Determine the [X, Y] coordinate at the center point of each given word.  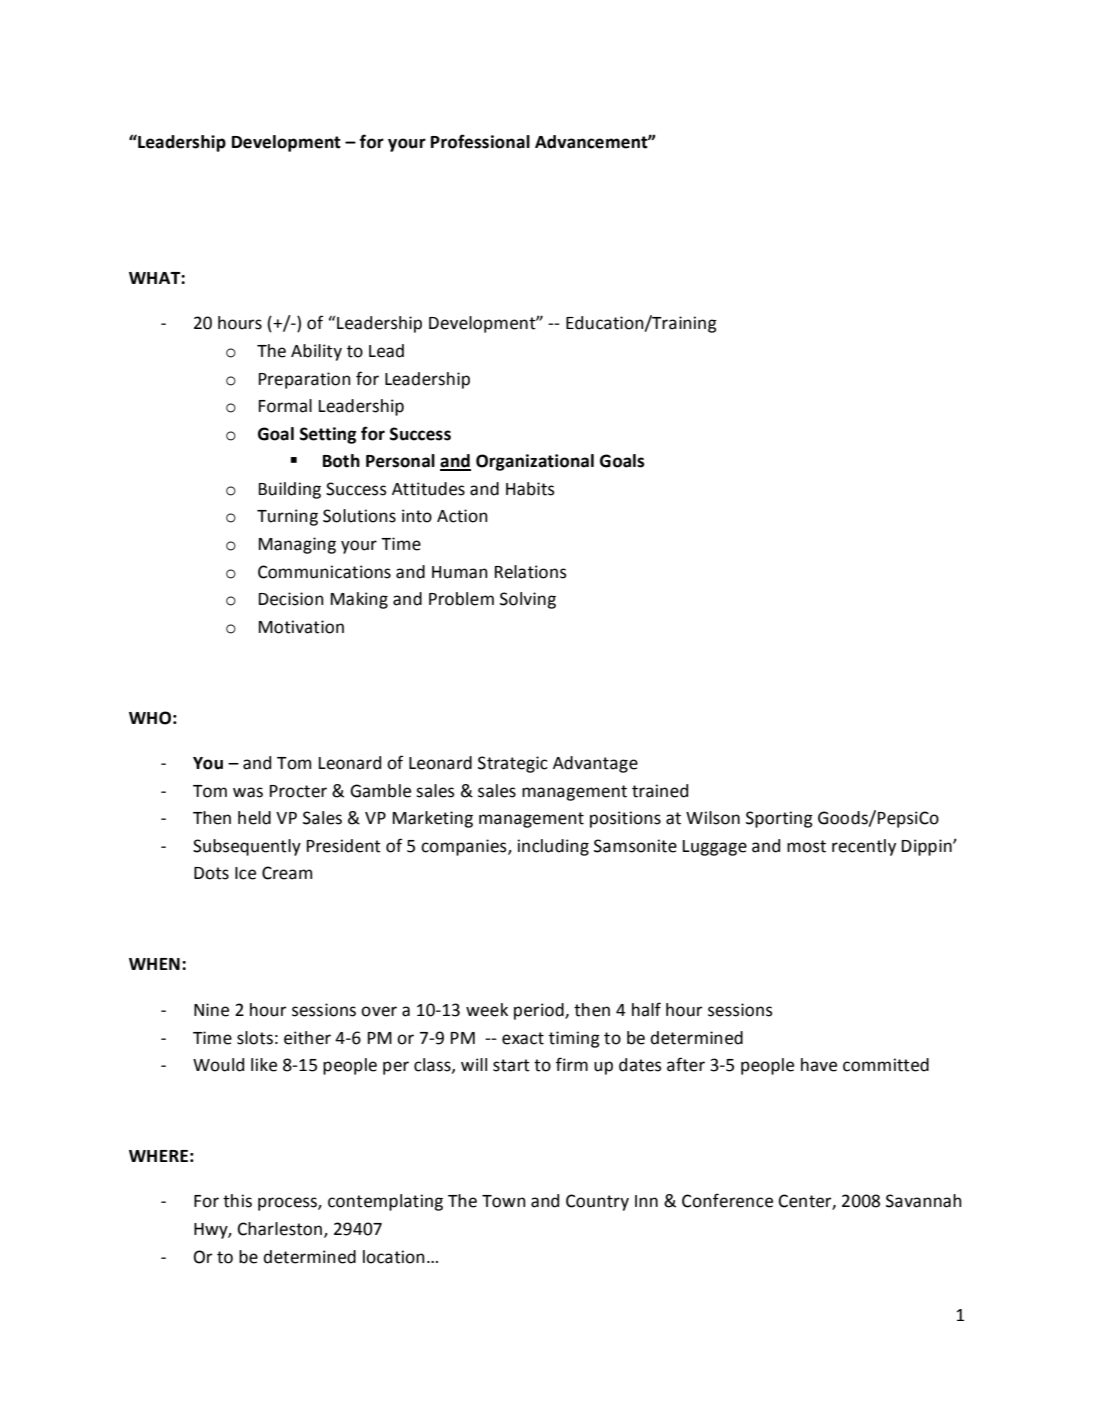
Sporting [779, 819]
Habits [530, 489]
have [819, 1065]
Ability [316, 352]
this [237, 1201]
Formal [285, 406]
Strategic [513, 764]
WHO [150, 718]
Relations [531, 572]
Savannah [924, 1201]
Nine [211, 1010]
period [540, 1011]
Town [504, 1201]
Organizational [535, 462]
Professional [480, 141]
